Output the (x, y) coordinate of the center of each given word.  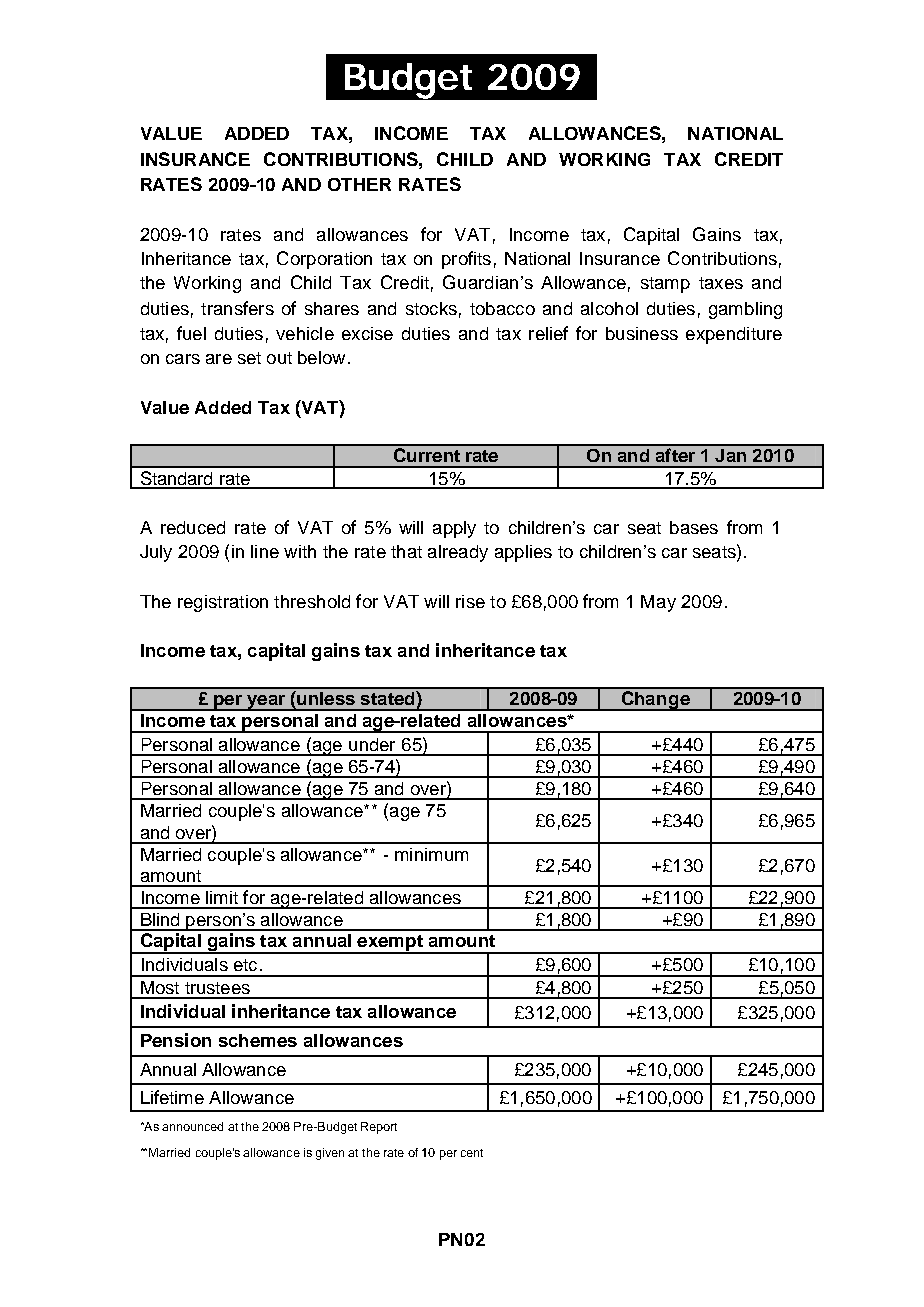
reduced (193, 527)
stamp (665, 285)
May (658, 603)
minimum (431, 854)
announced (192, 1126)
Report (379, 1128)
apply (454, 529)
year (265, 703)
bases (694, 527)
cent (472, 1153)
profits (466, 260)
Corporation (324, 260)
